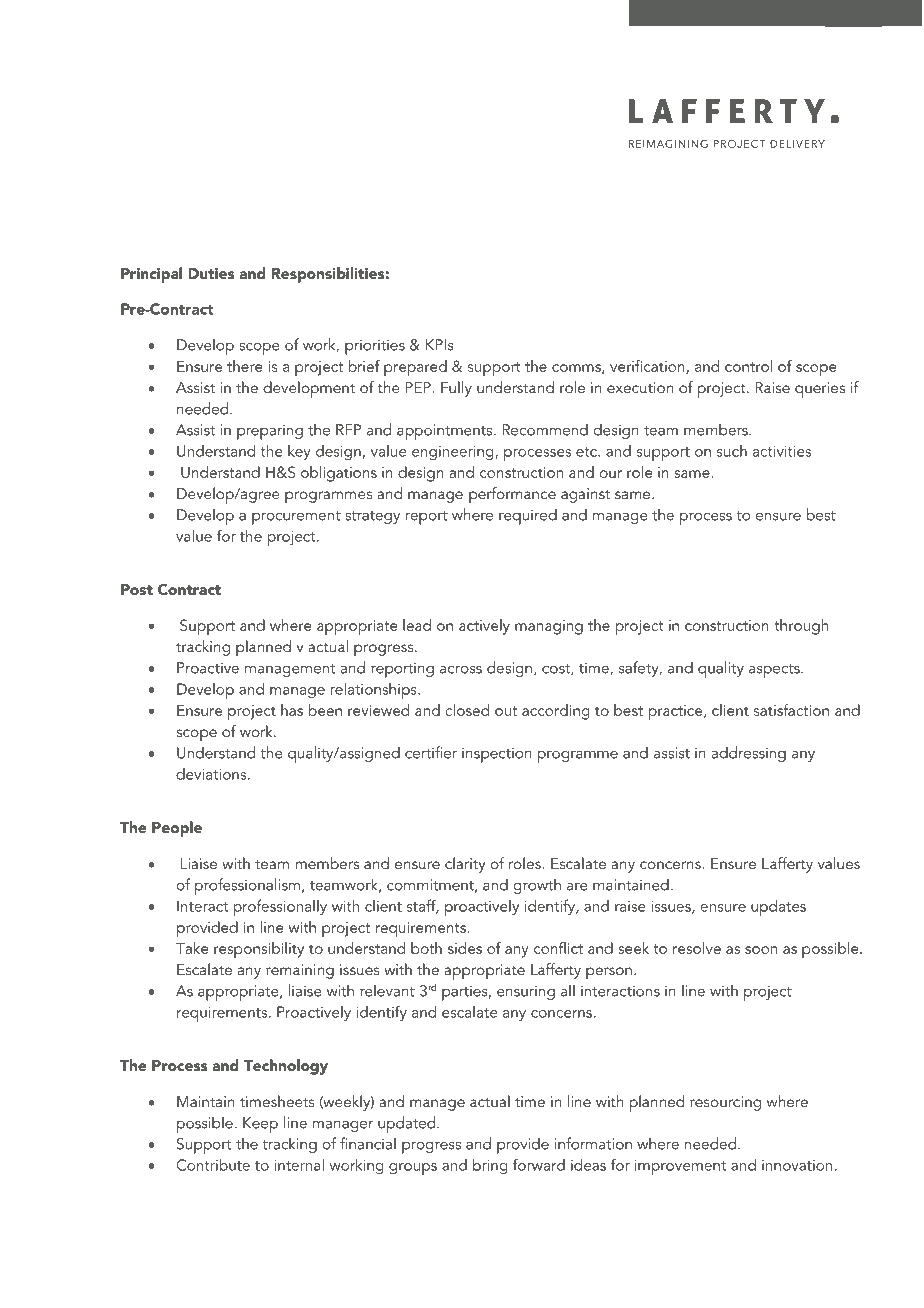 The height and width of the screenshot is (1308, 924). Describe the element at coordinates (417, 625) in the screenshot. I see `lead` at that location.
